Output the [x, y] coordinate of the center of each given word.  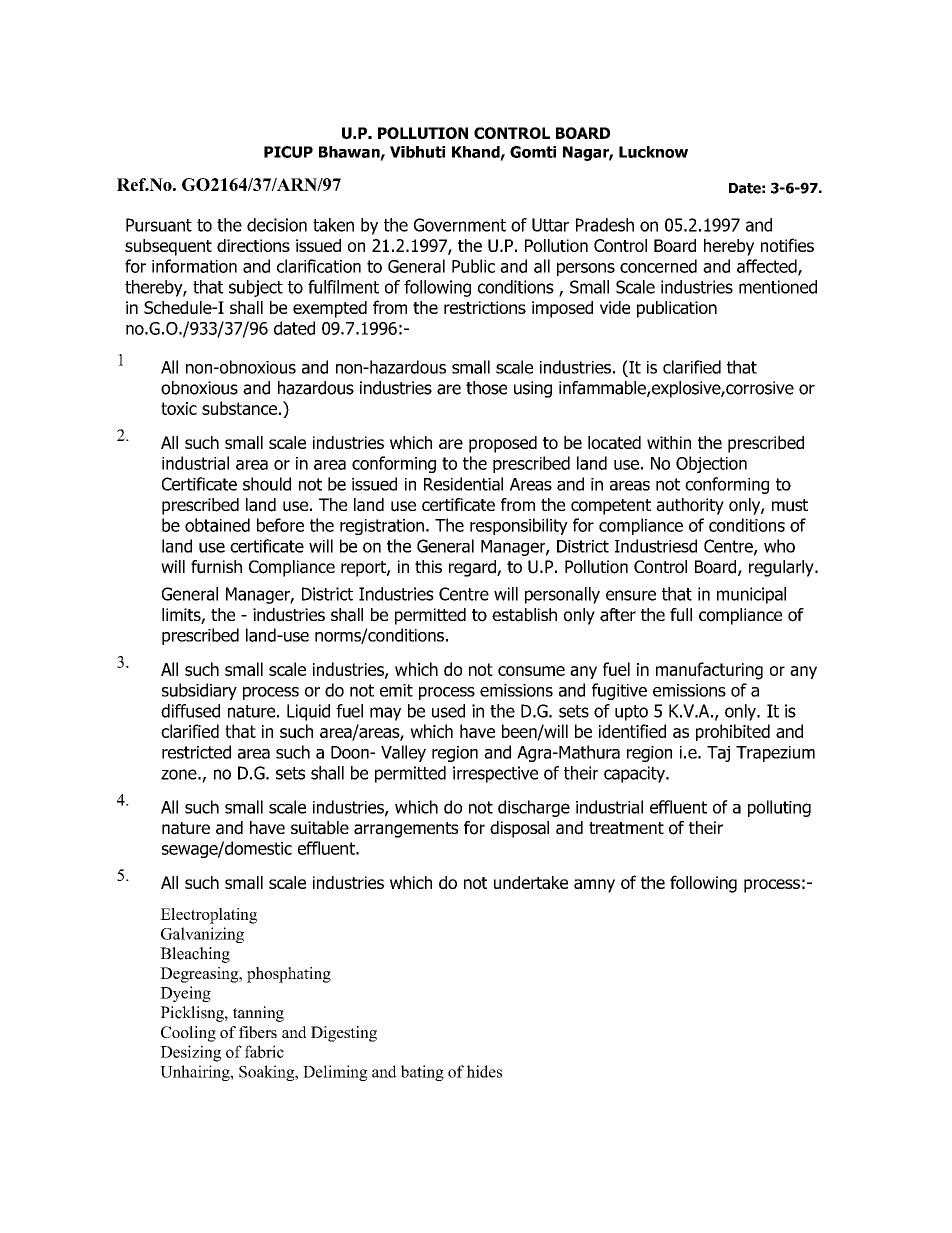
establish [524, 615]
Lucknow [653, 152]
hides [484, 1071]
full [681, 615]
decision [277, 225]
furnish [216, 567]
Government [460, 225]
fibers [258, 1032]
